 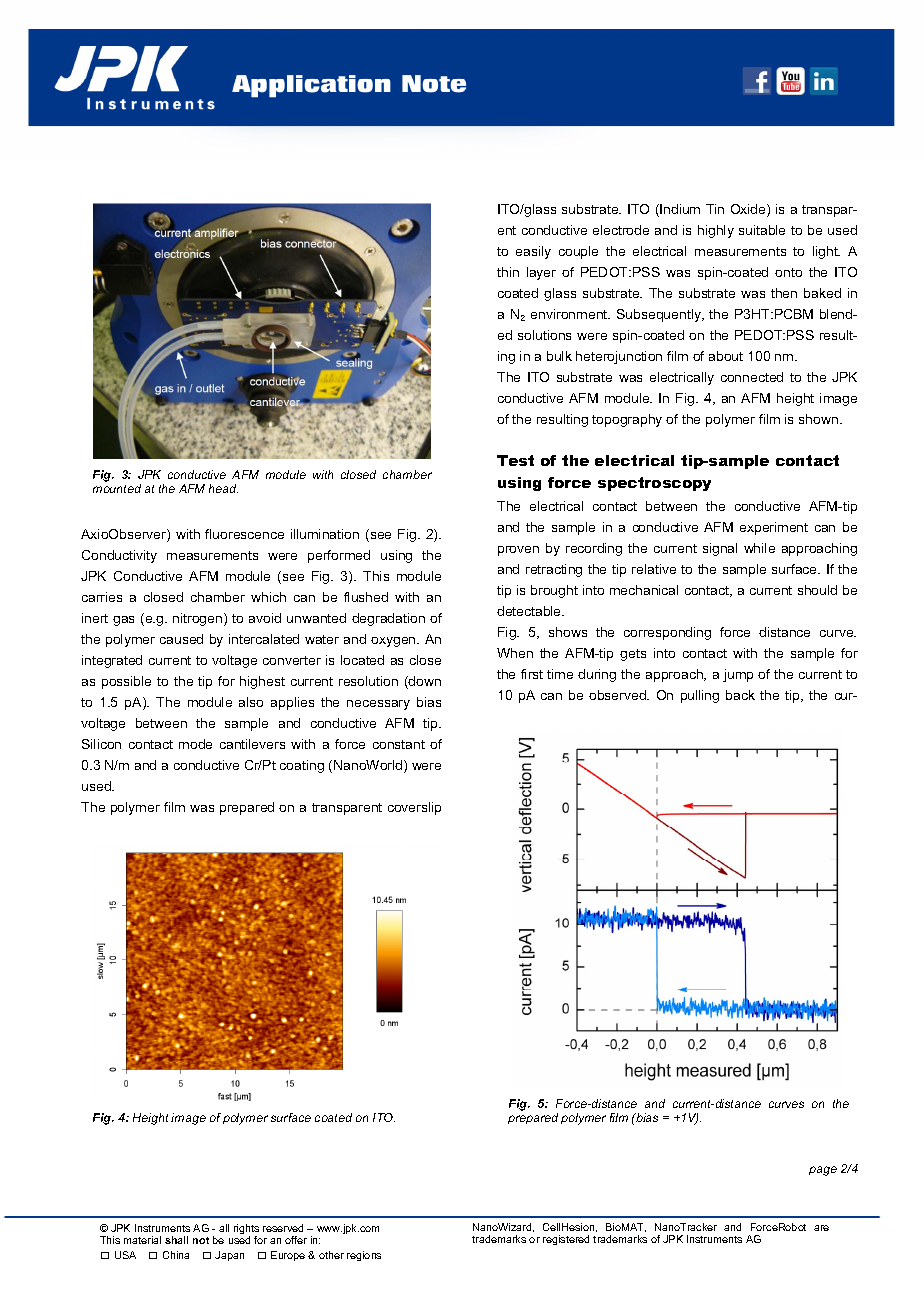 What do you see at coordinates (716, 231) in the page?
I see `highly` at bounding box center [716, 231].
